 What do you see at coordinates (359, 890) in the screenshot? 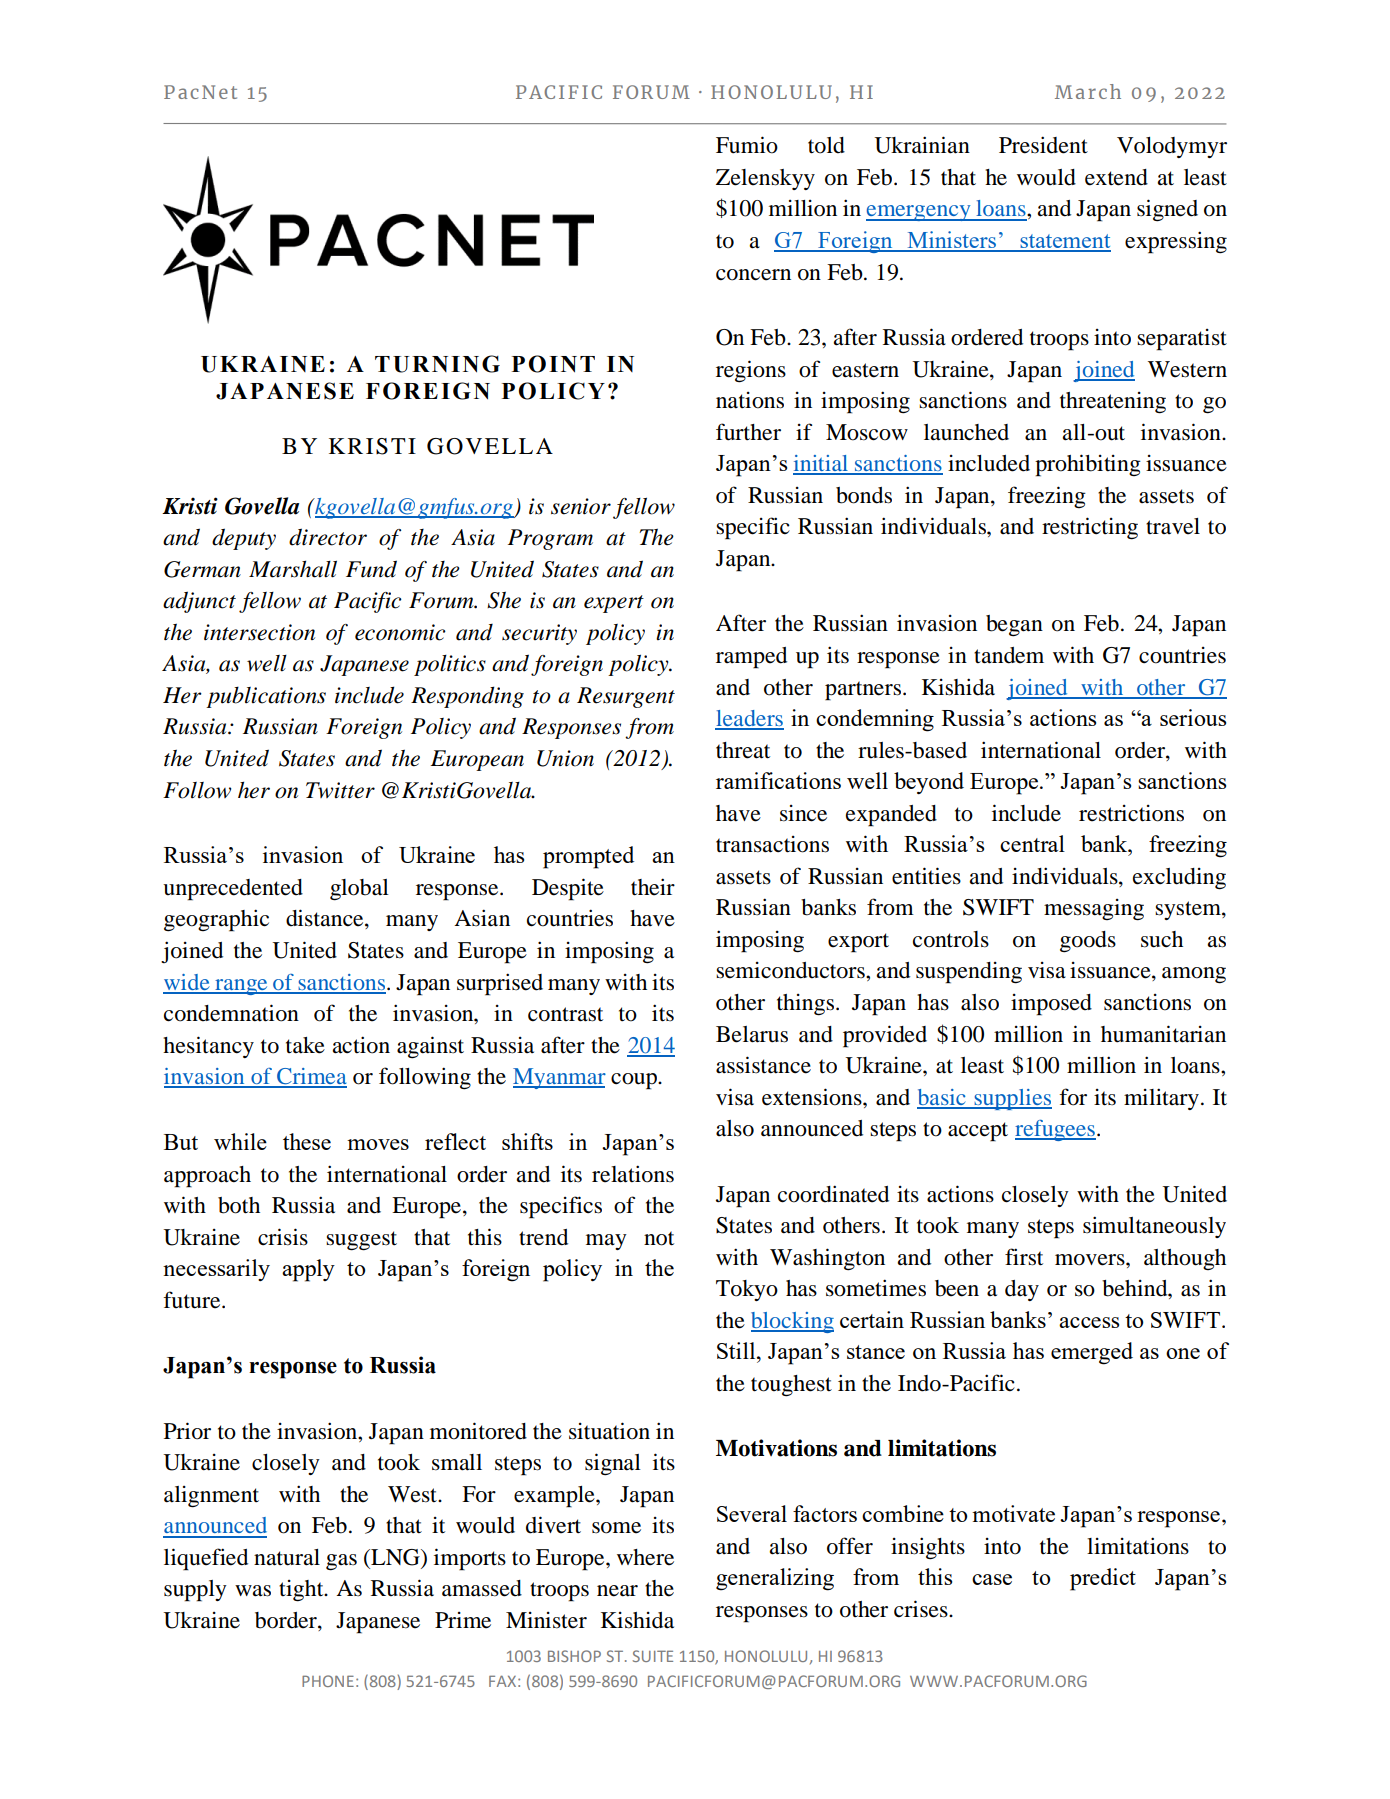
I see `global` at bounding box center [359, 890].
